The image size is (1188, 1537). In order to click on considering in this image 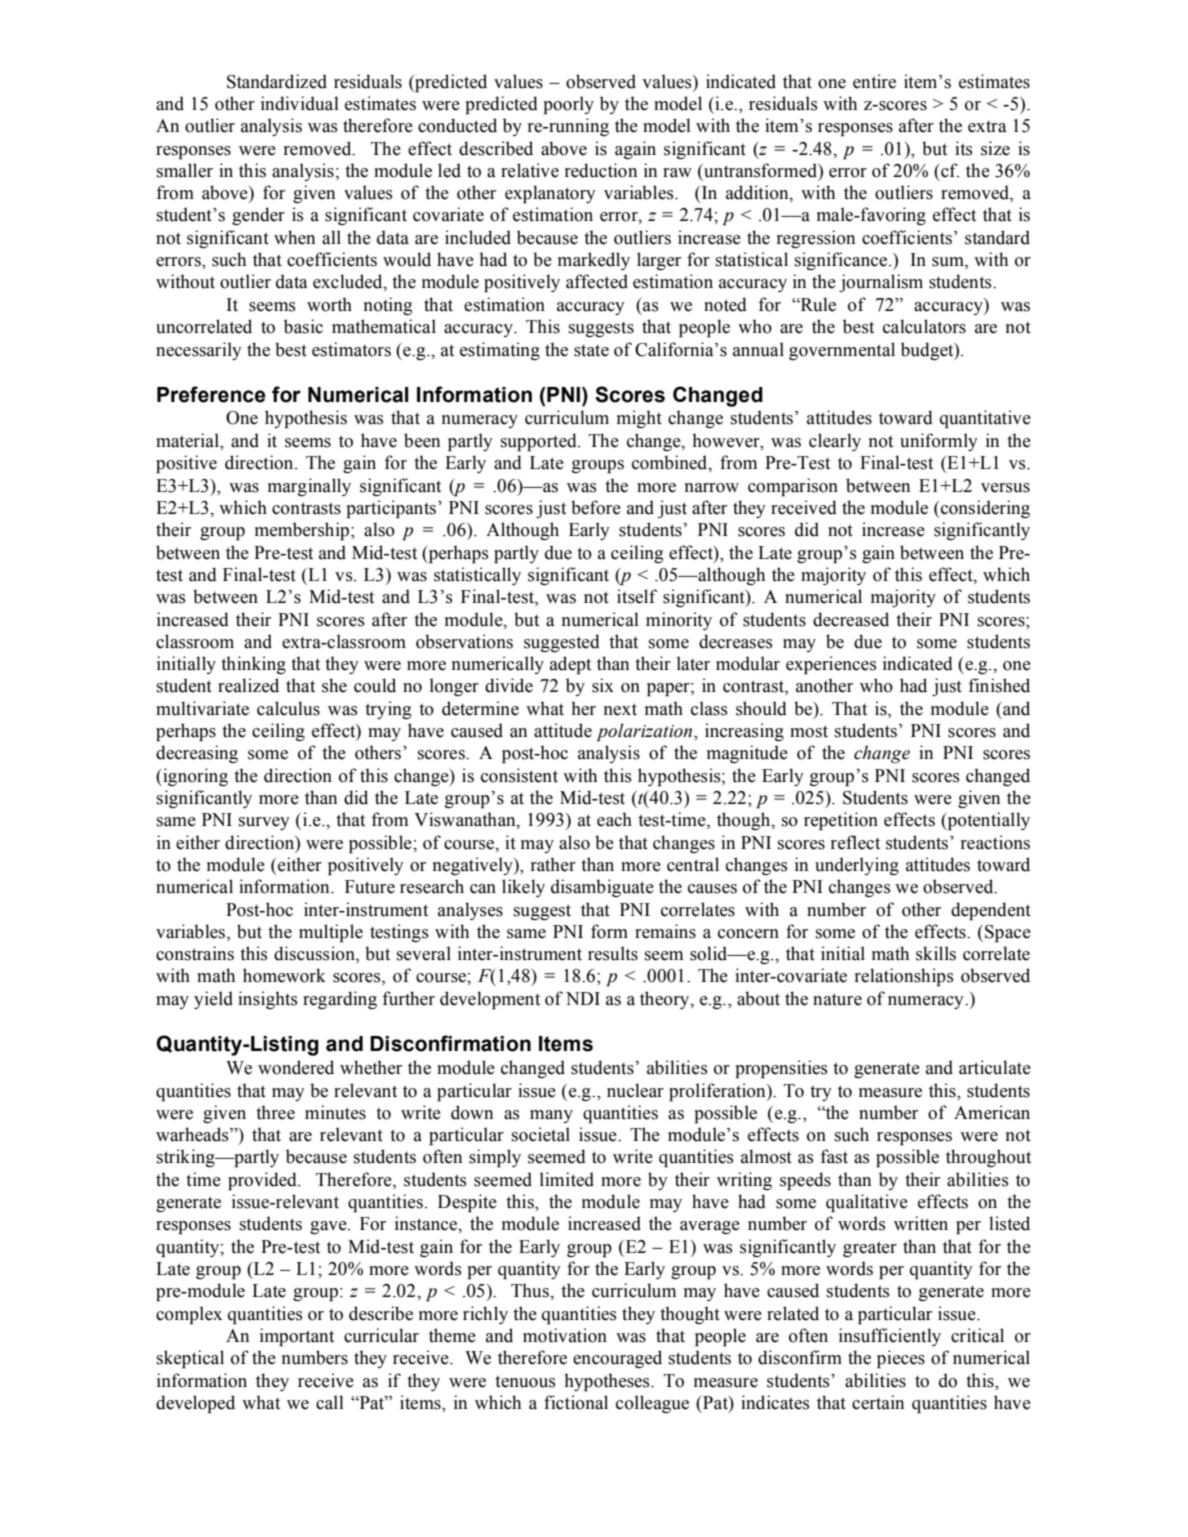, I will do `click(984, 509)`.
